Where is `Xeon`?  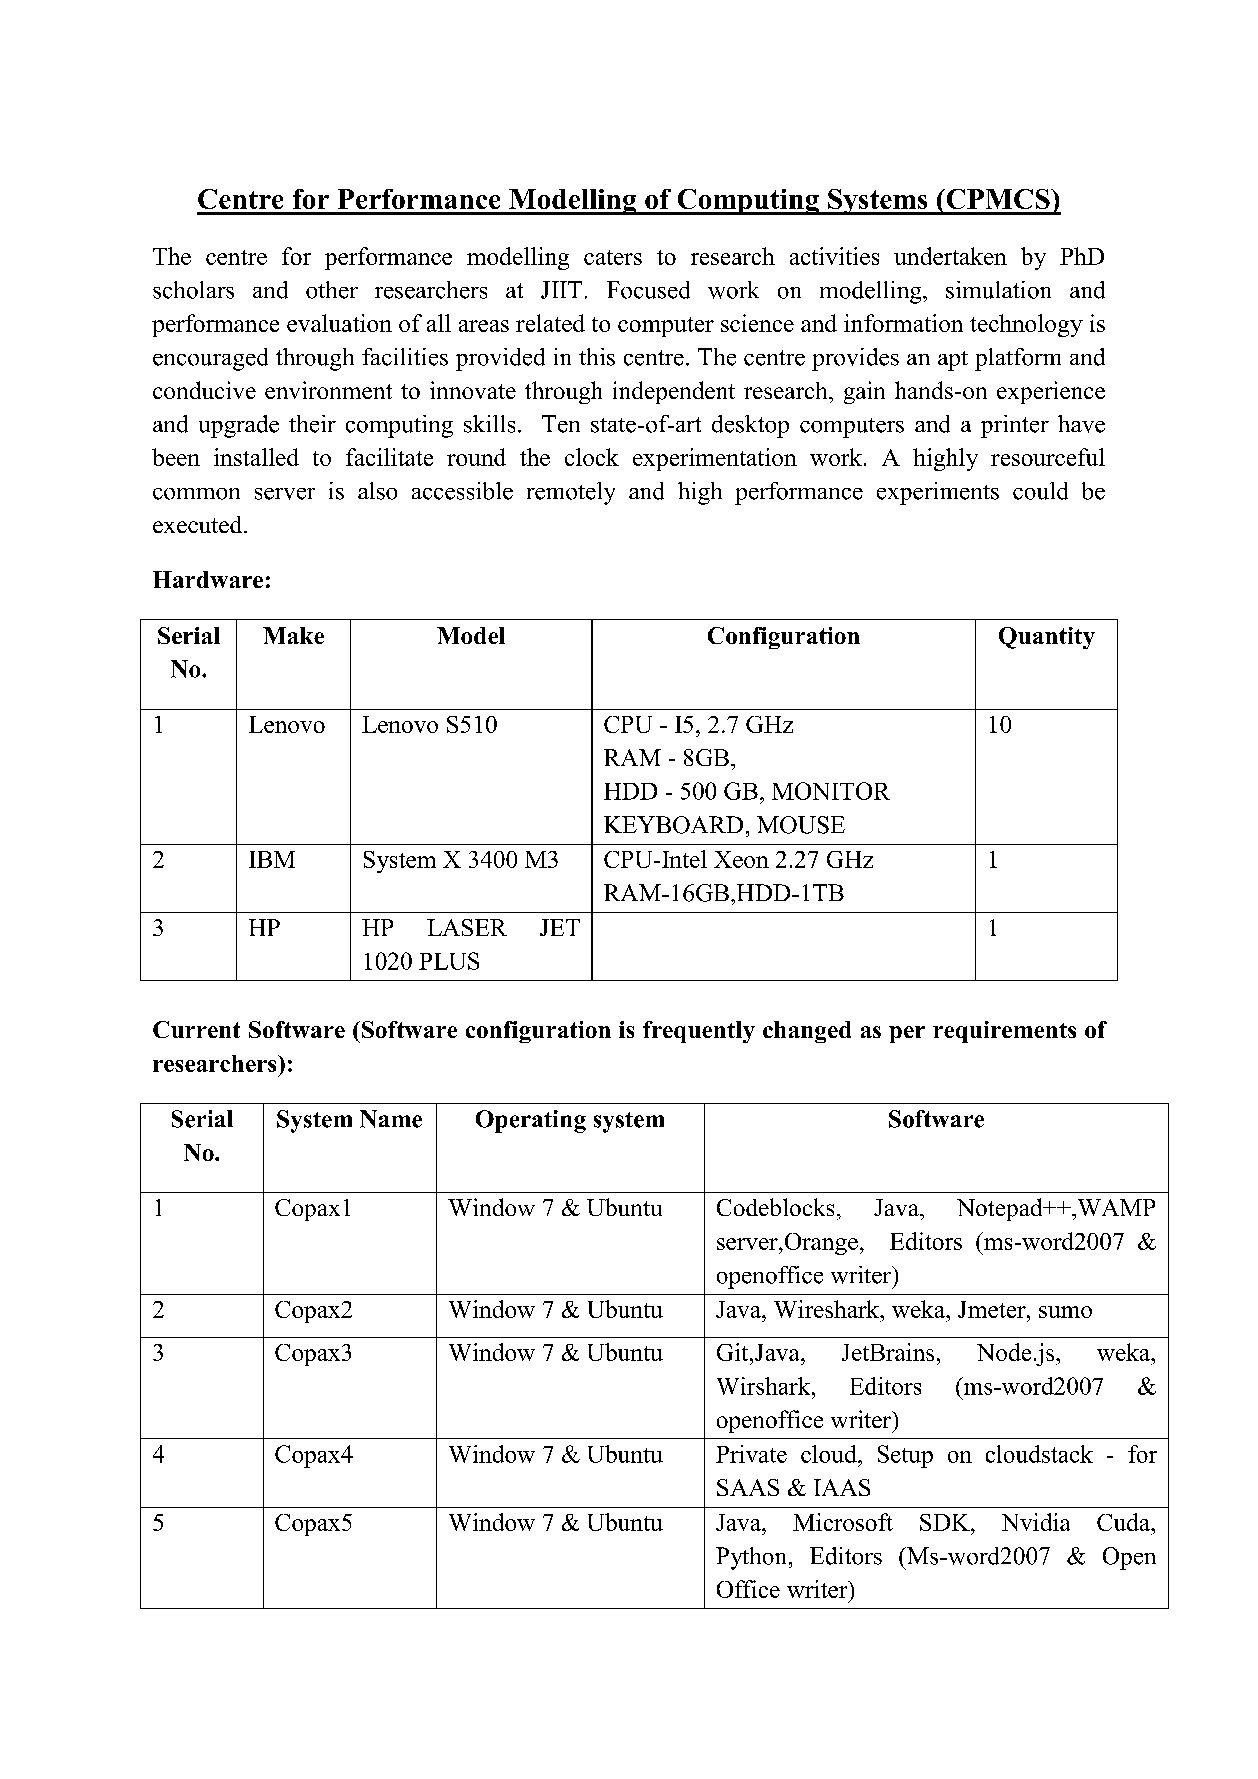 Xeon is located at coordinates (741, 859).
